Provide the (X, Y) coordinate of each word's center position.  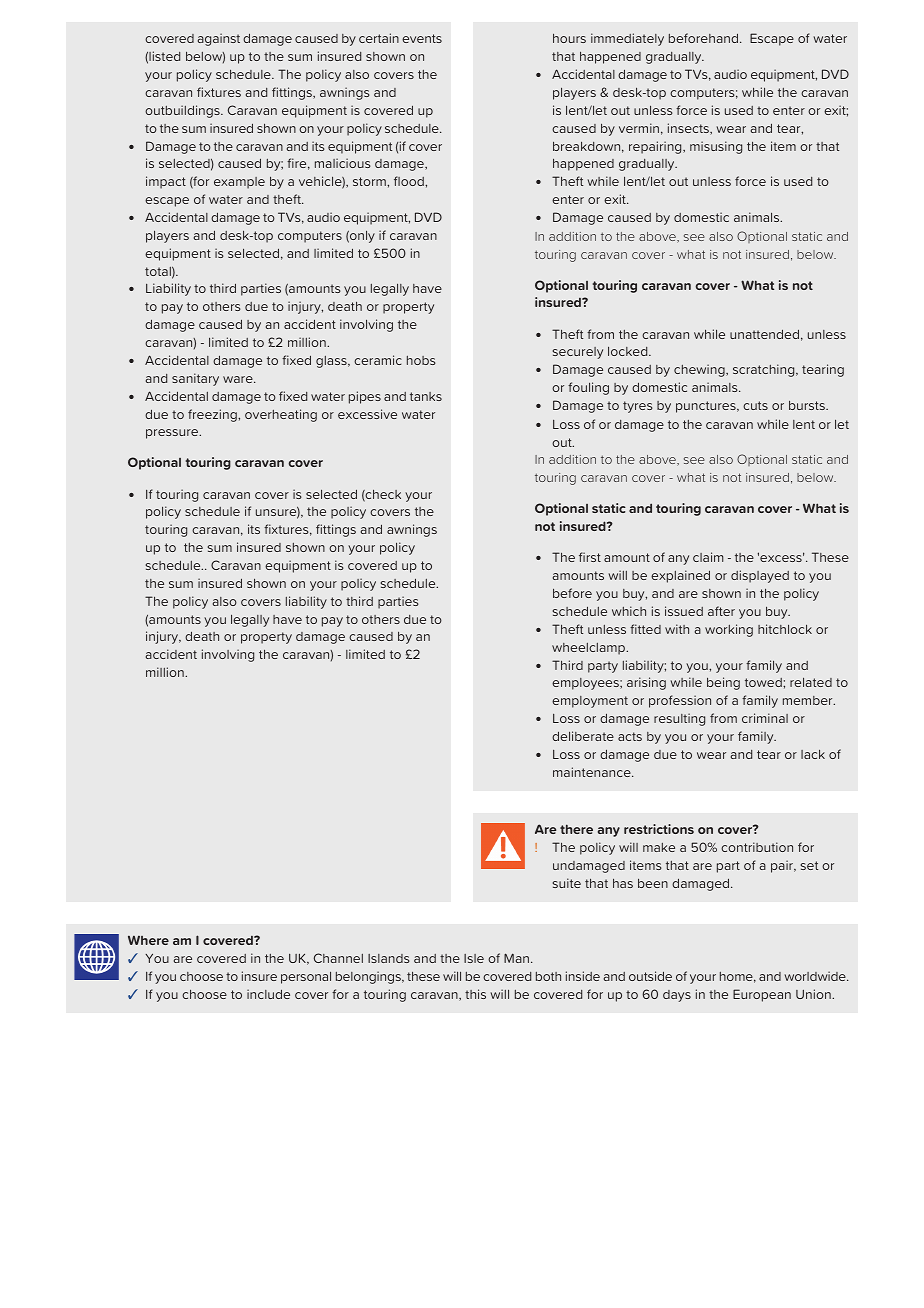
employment (590, 702)
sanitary (195, 379)
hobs (421, 360)
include (268, 994)
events (422, 38)
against (219, 39)
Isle (474, 958)
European (762, 995)
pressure (173, 434)
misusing (716, 147)
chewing (700, 370)
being (723, 683)
